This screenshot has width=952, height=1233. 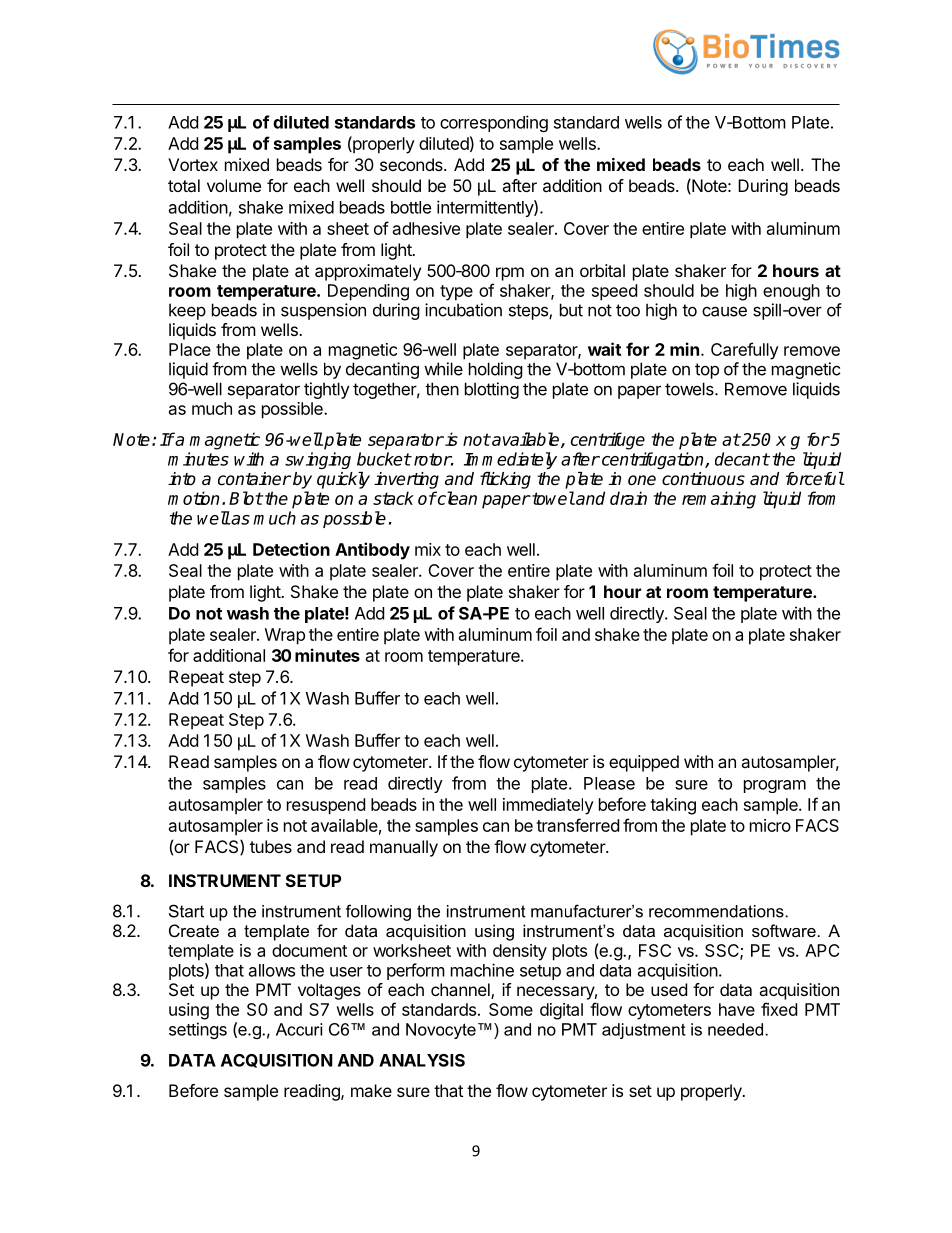 What do you see at coordinates (505, 480) in the screenshot?
I see `flicking` at bounding box center [505, 480].
